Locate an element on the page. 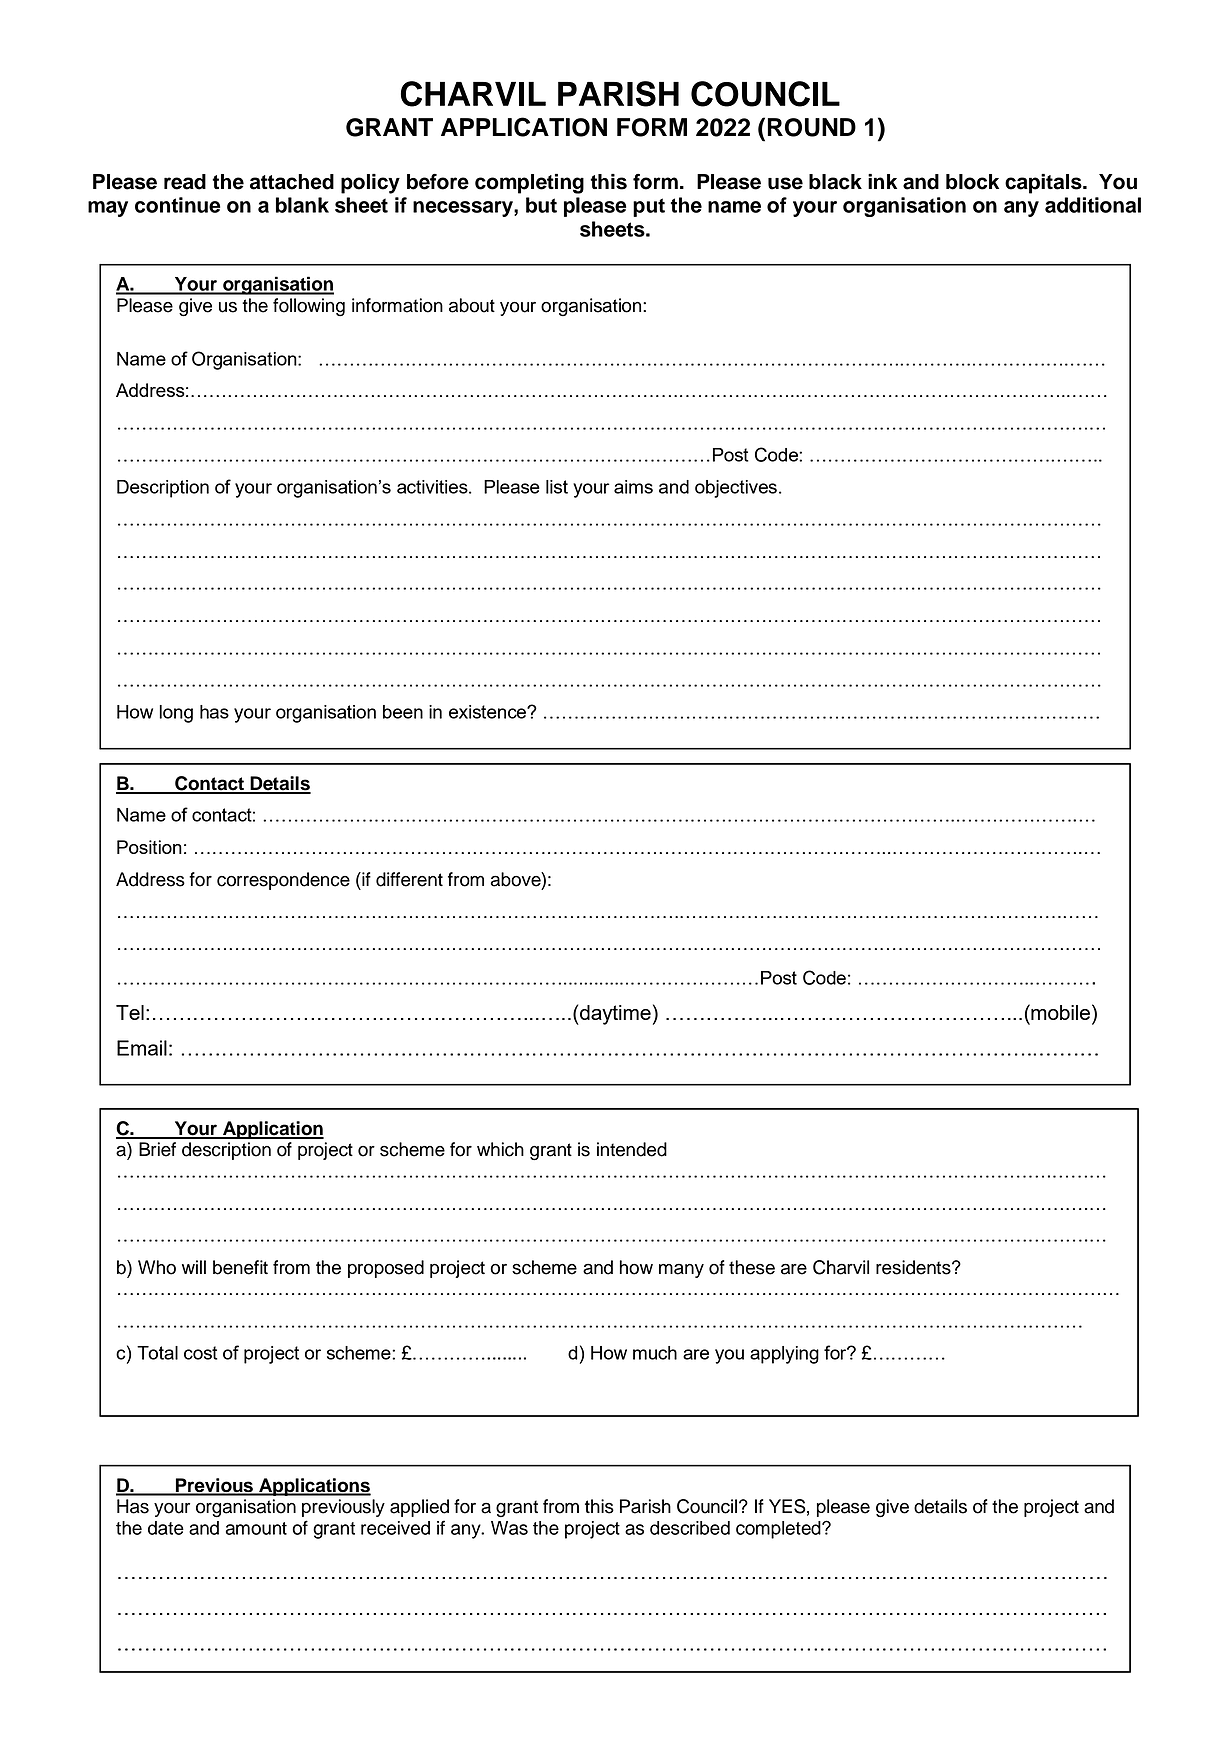 The height and width of the image is (1741, 1230). Position is located at coordinates (149, 847).
